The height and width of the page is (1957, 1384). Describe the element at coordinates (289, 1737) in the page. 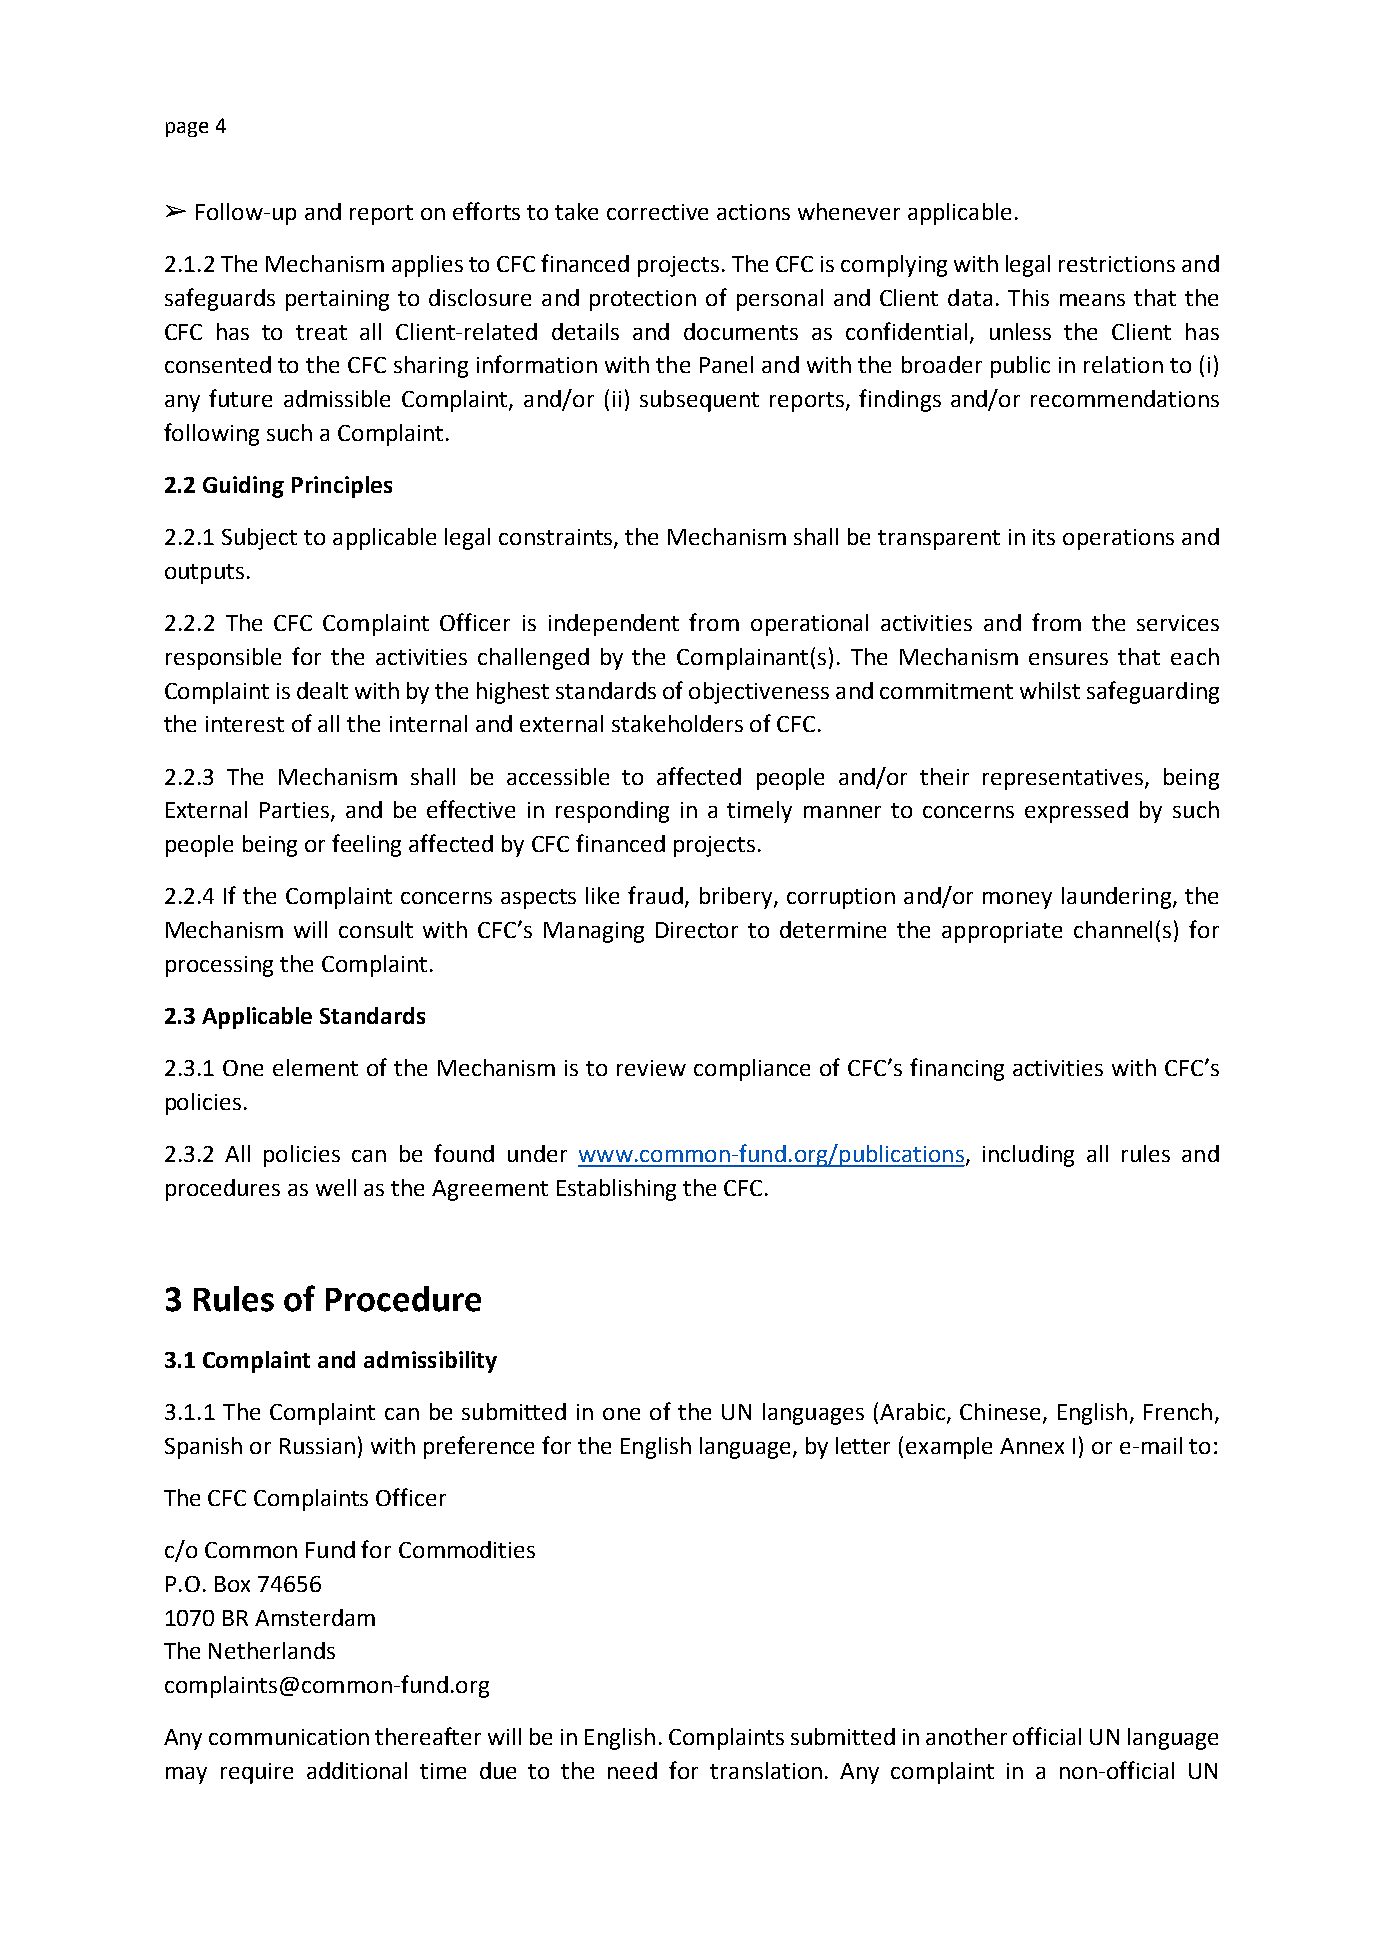

I see `communication` at that location.
